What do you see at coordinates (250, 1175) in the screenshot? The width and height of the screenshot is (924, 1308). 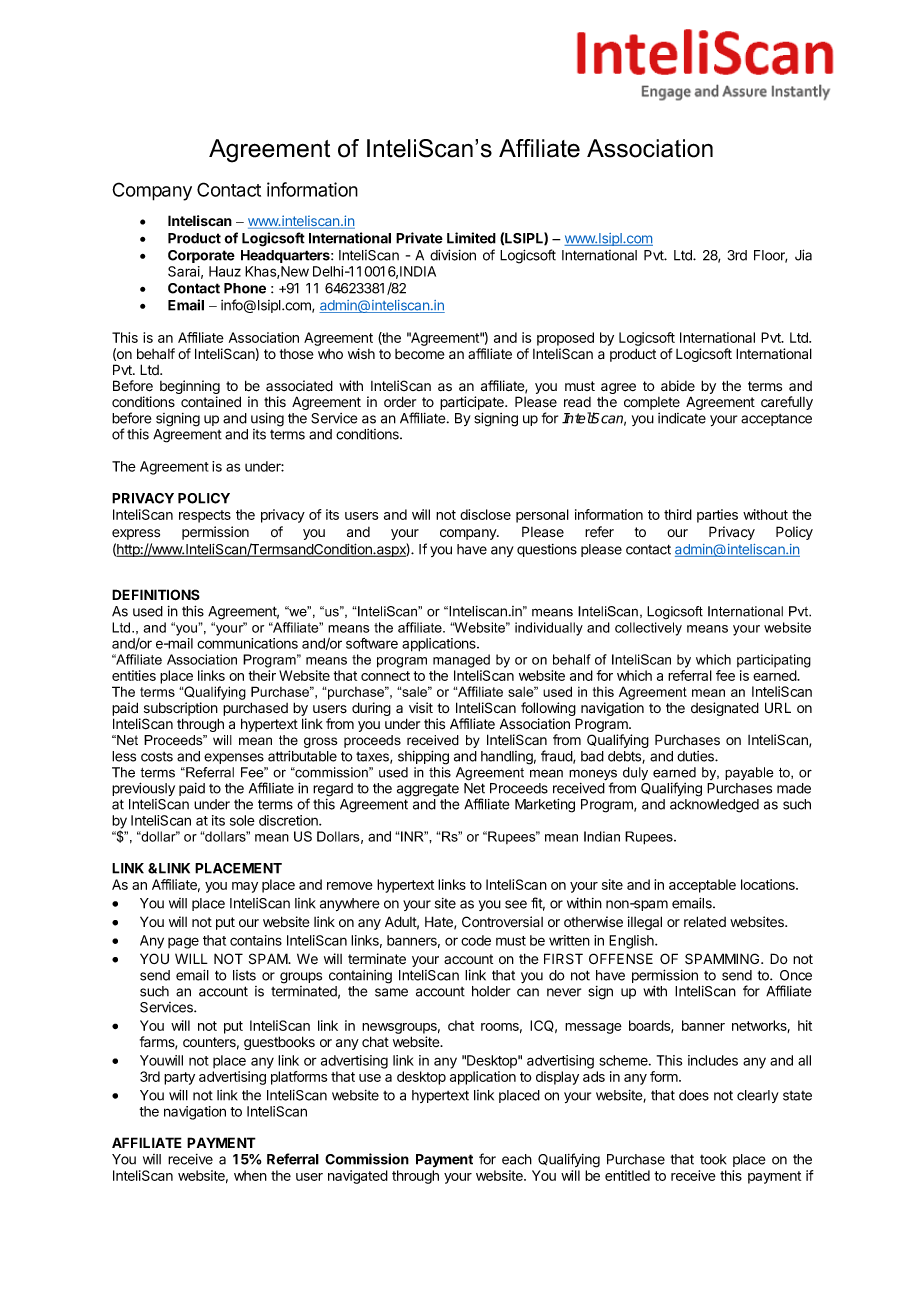 I see `when` at bounding box center [250, 1175].
